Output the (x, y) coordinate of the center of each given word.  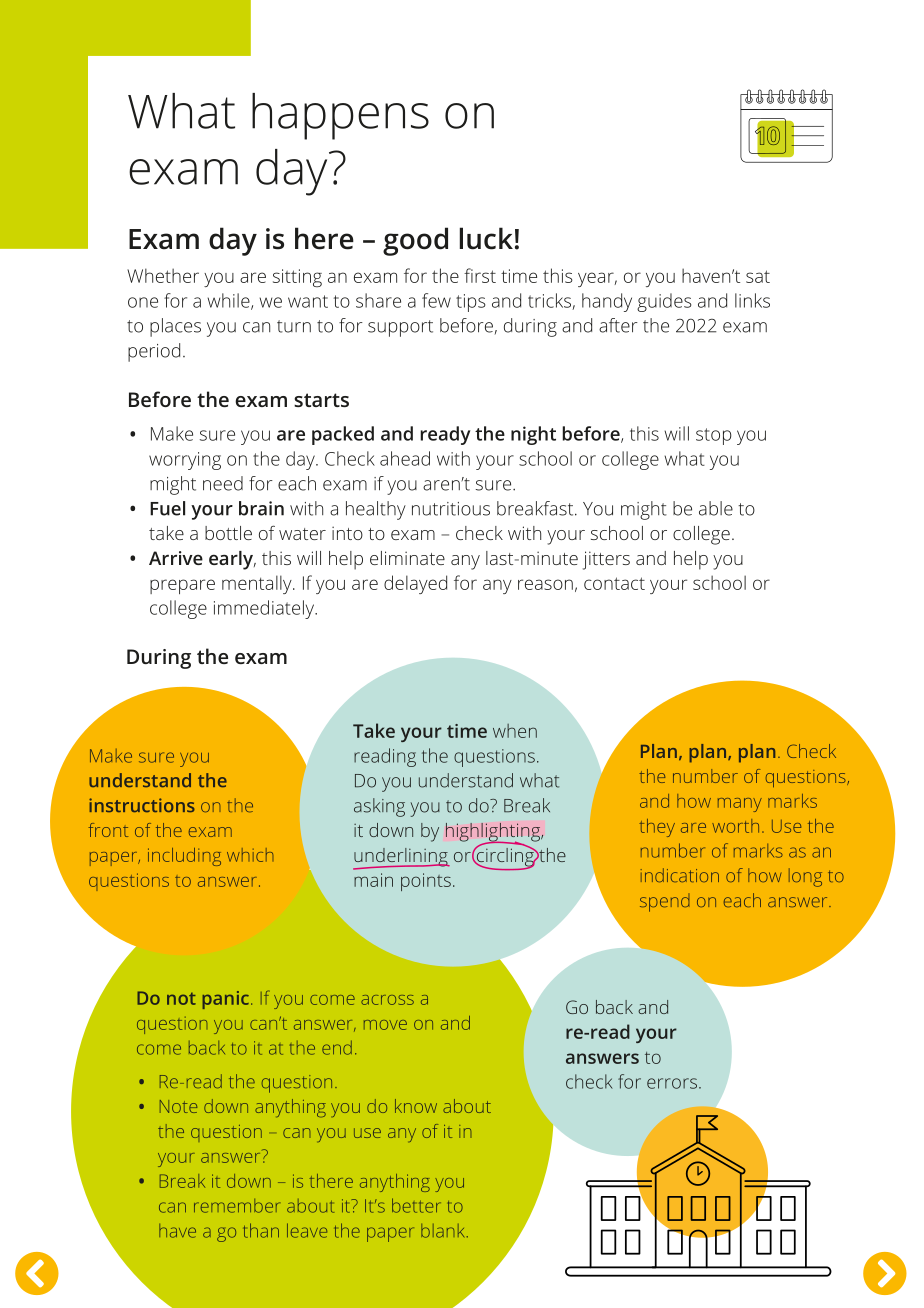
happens (340, 116)
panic (225, 1000)
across (387, 1000)
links (752, 300)
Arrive (176, 558)
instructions (142, 805)
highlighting (494, 833)
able (716, 508)
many (740, 805)
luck (486, 238)
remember (237, 1206)
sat (758, 276)
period (154, 352)
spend (665, 902)
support (400, 328)
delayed (415, 584)
